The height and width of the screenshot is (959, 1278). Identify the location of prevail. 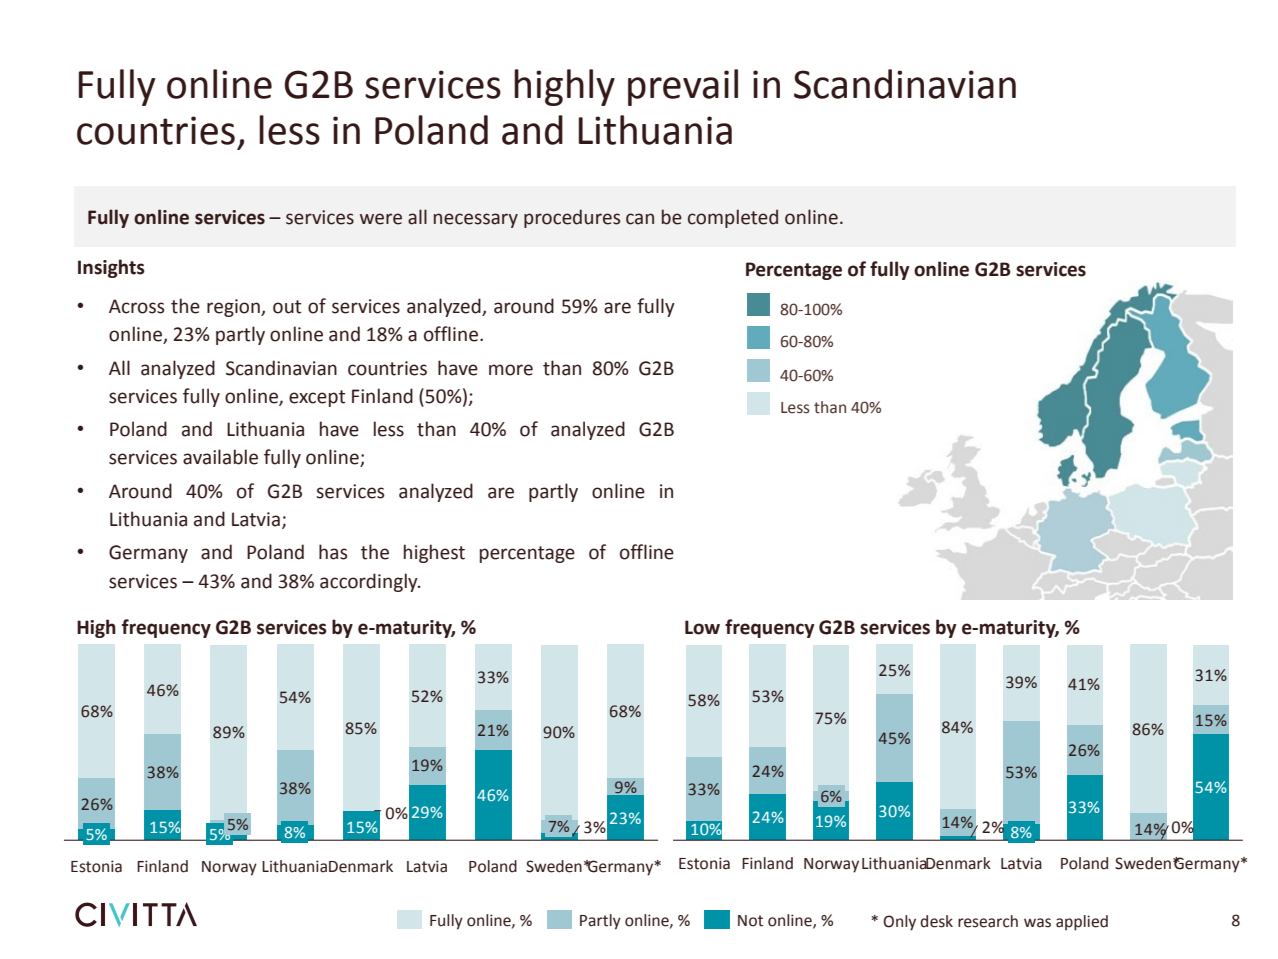
(683, 87).
